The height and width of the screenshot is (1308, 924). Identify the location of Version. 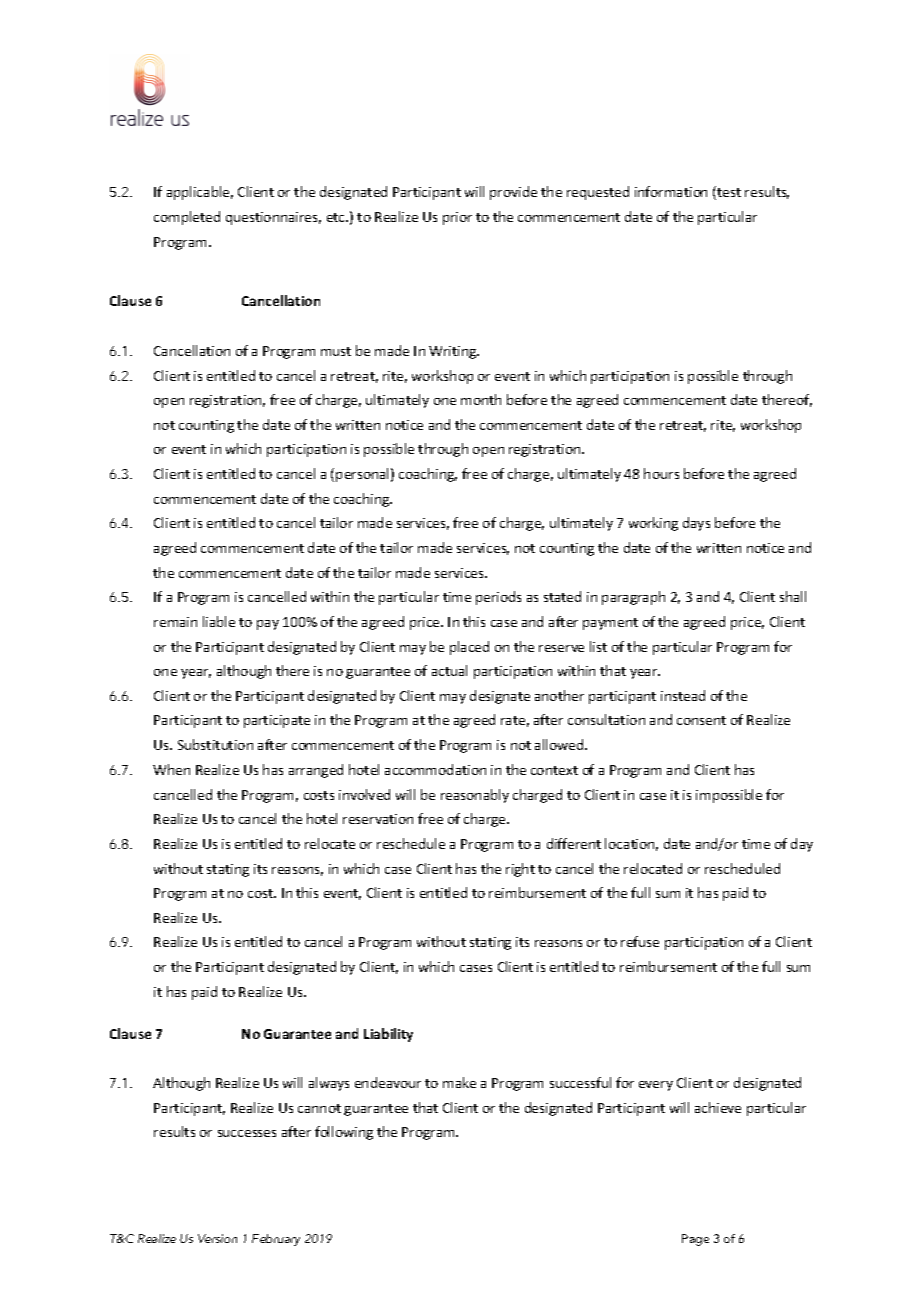
(217, 1238).
